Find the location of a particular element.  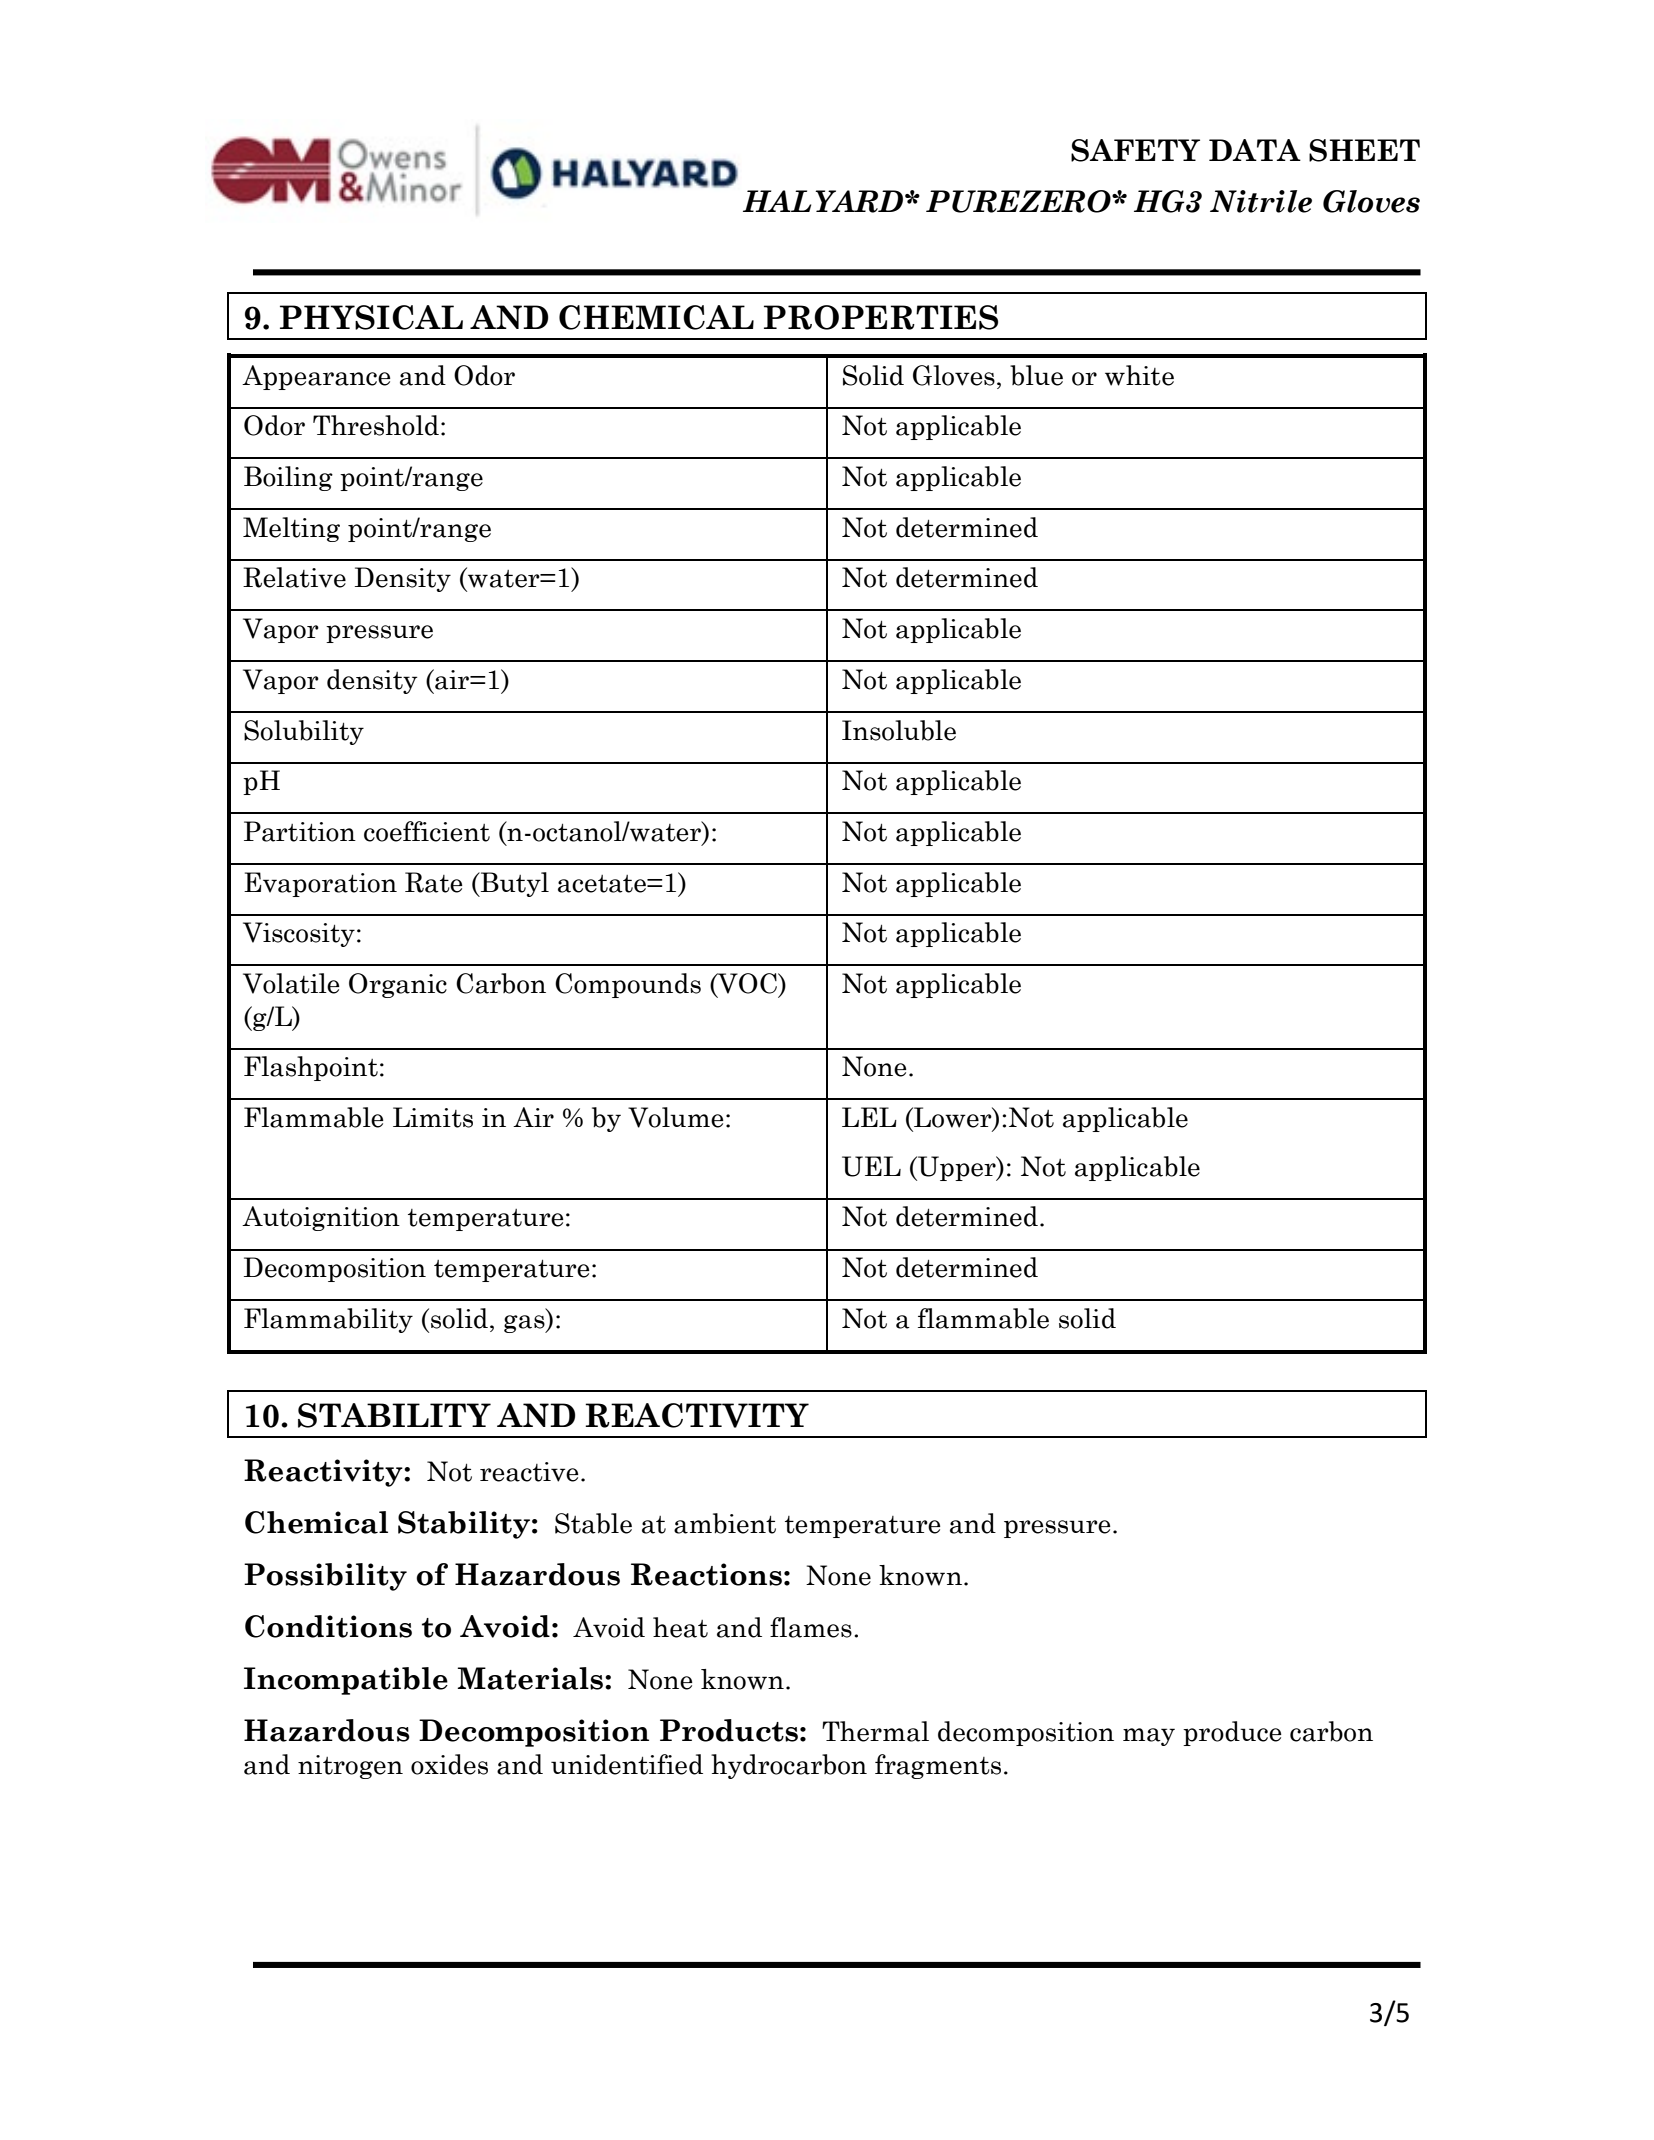

Flammability is located at coordinates (328, 1320).
